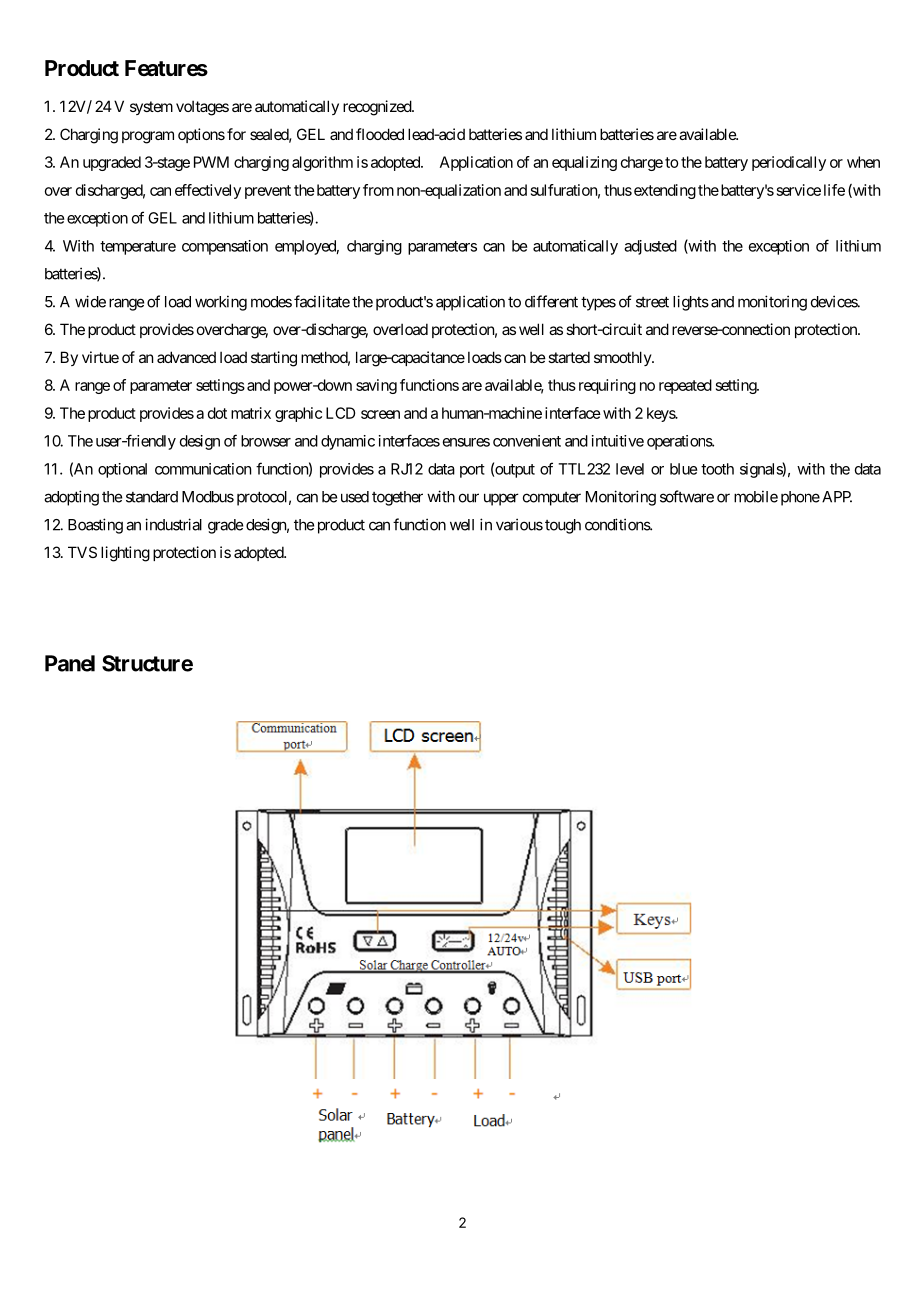 The image size is (924, 1308). What do you see at coordinates (148, 137) in the screenshot?
I see `program` at bounding box center [148, 137].
